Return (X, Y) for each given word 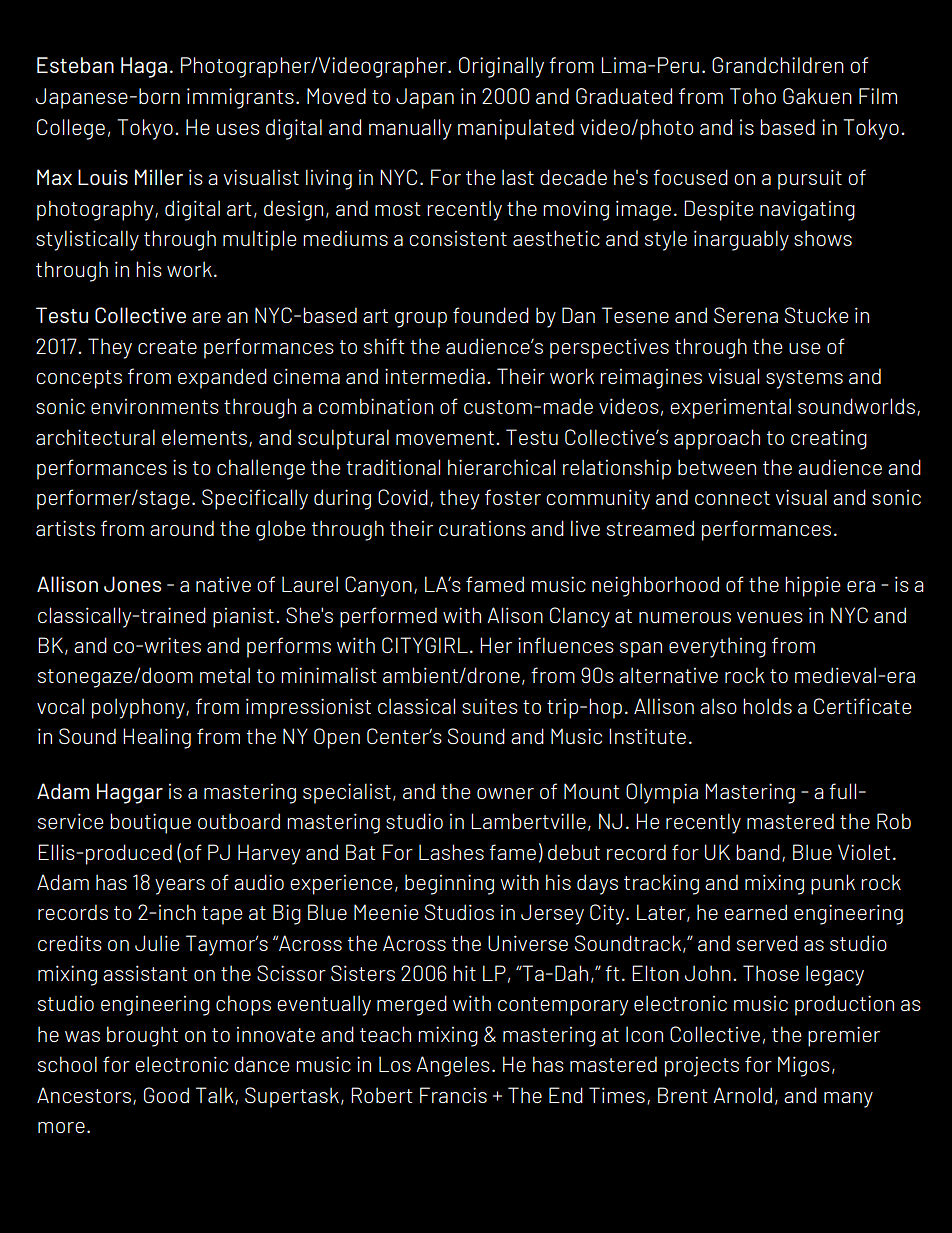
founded (491, 315)
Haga (144, 67)
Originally (501, 67)
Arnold (742, 1095)
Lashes (451, 852)
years (180, 887)
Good (166, 1095)
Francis (453, 1095)
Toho (753, 96)
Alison (515, 615)
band (758, 852)
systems (804, 379)
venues (770, 617)
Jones (132, 584)
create (167, 347)
